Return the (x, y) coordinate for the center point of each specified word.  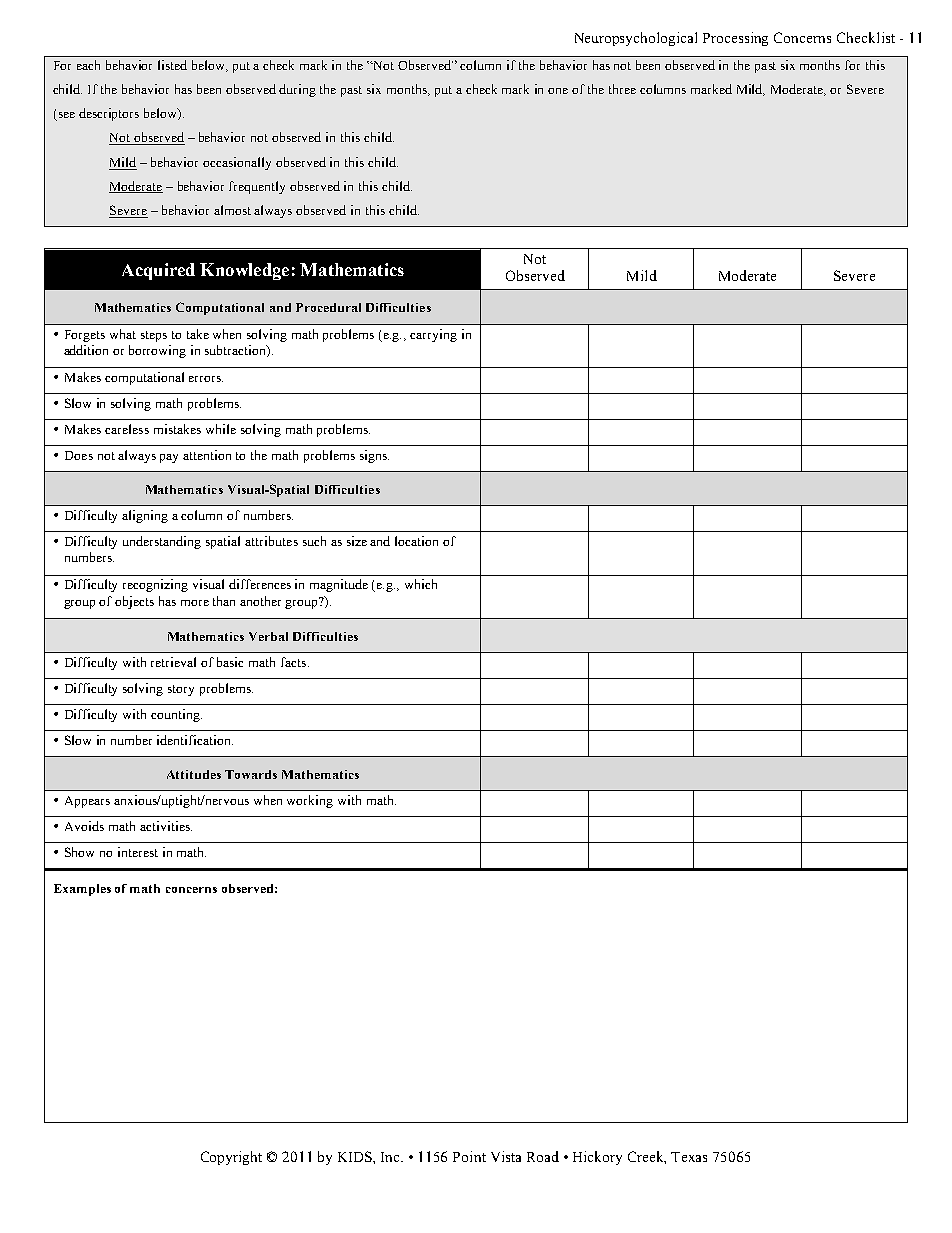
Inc (392, 1157)
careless (127, 429)
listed (172, 65)
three (622, 89)
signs (374, 456)
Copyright (231, 1158)
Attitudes (194, 774)
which (421, 584)
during (297, 90)
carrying (433, 335)
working (310, 801)
